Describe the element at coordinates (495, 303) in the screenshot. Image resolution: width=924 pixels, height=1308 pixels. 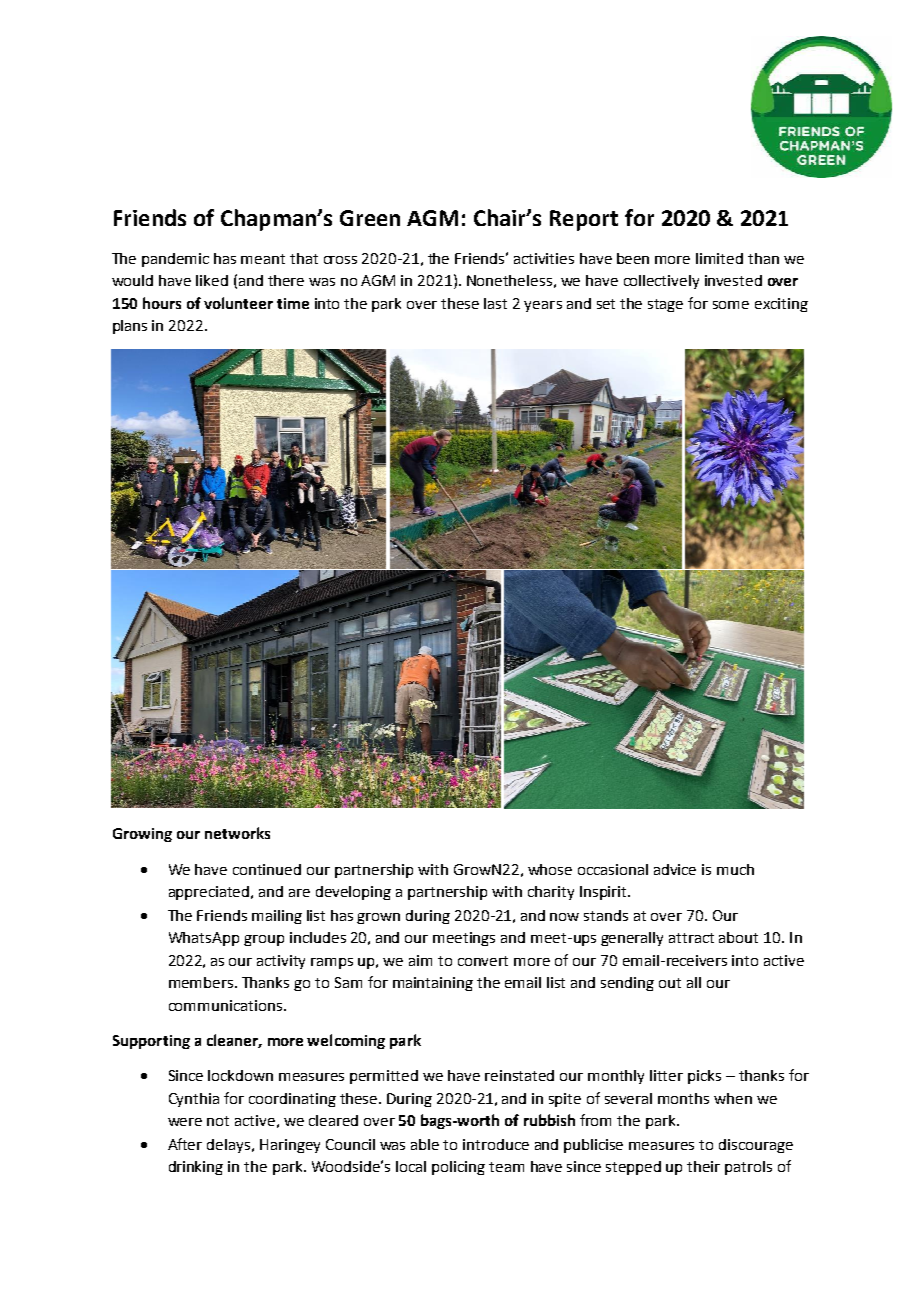
I see `last` at that location.
